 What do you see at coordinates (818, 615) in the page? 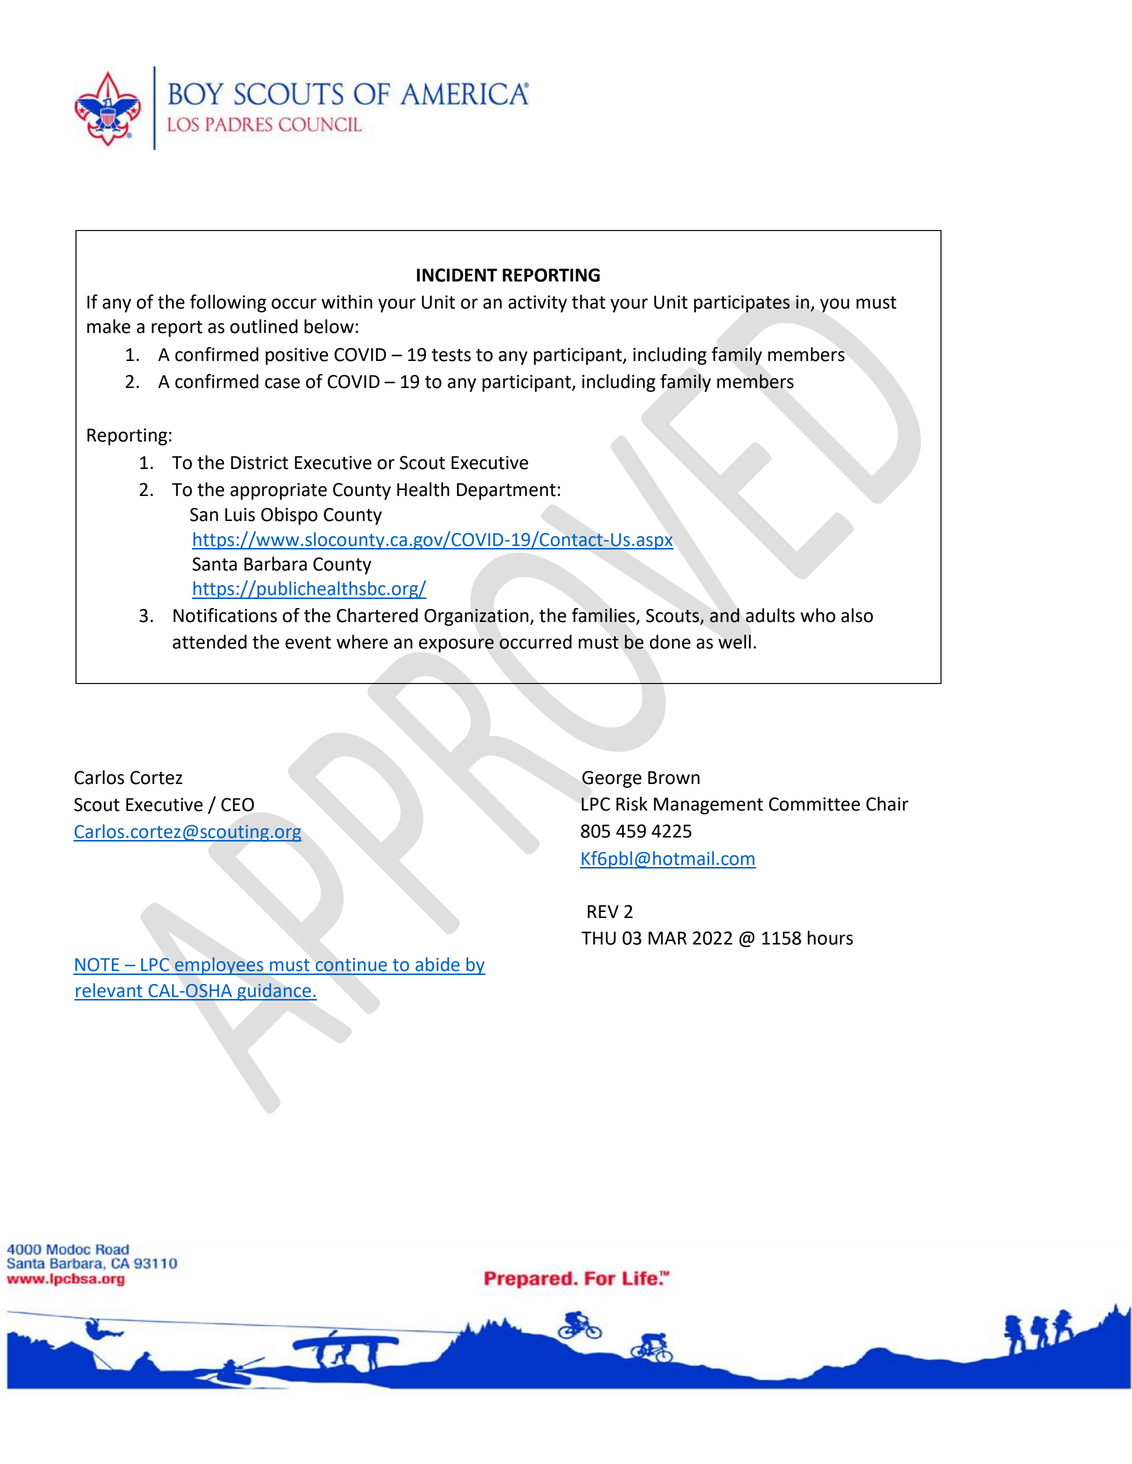
I see `who` at bounding box center [818, 615].
